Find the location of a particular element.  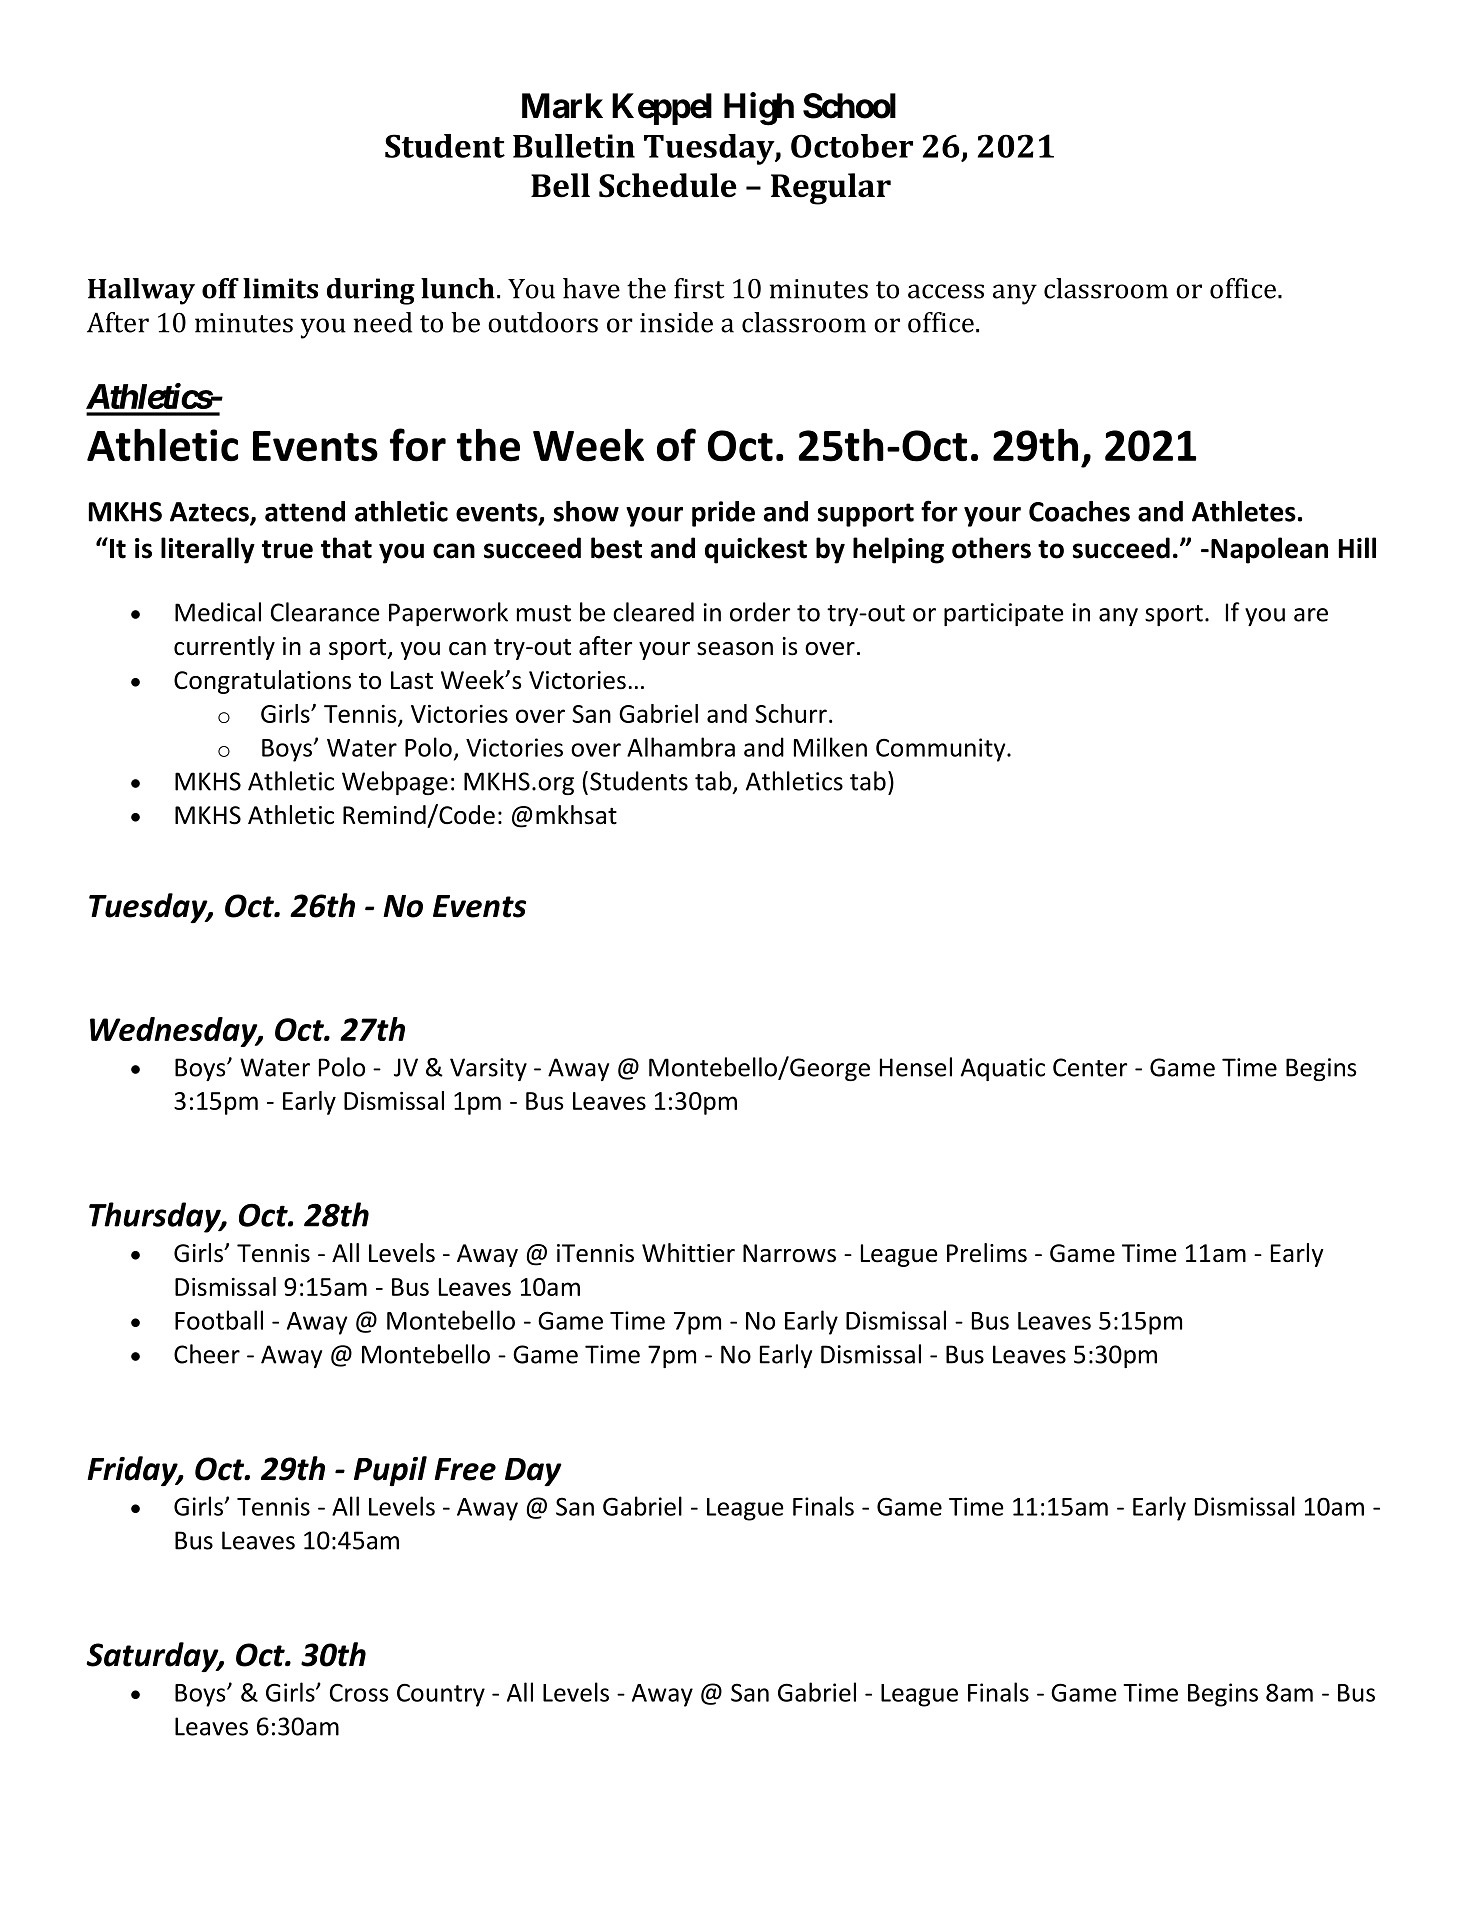

Alhambra is located at coordinates (681, 747).
